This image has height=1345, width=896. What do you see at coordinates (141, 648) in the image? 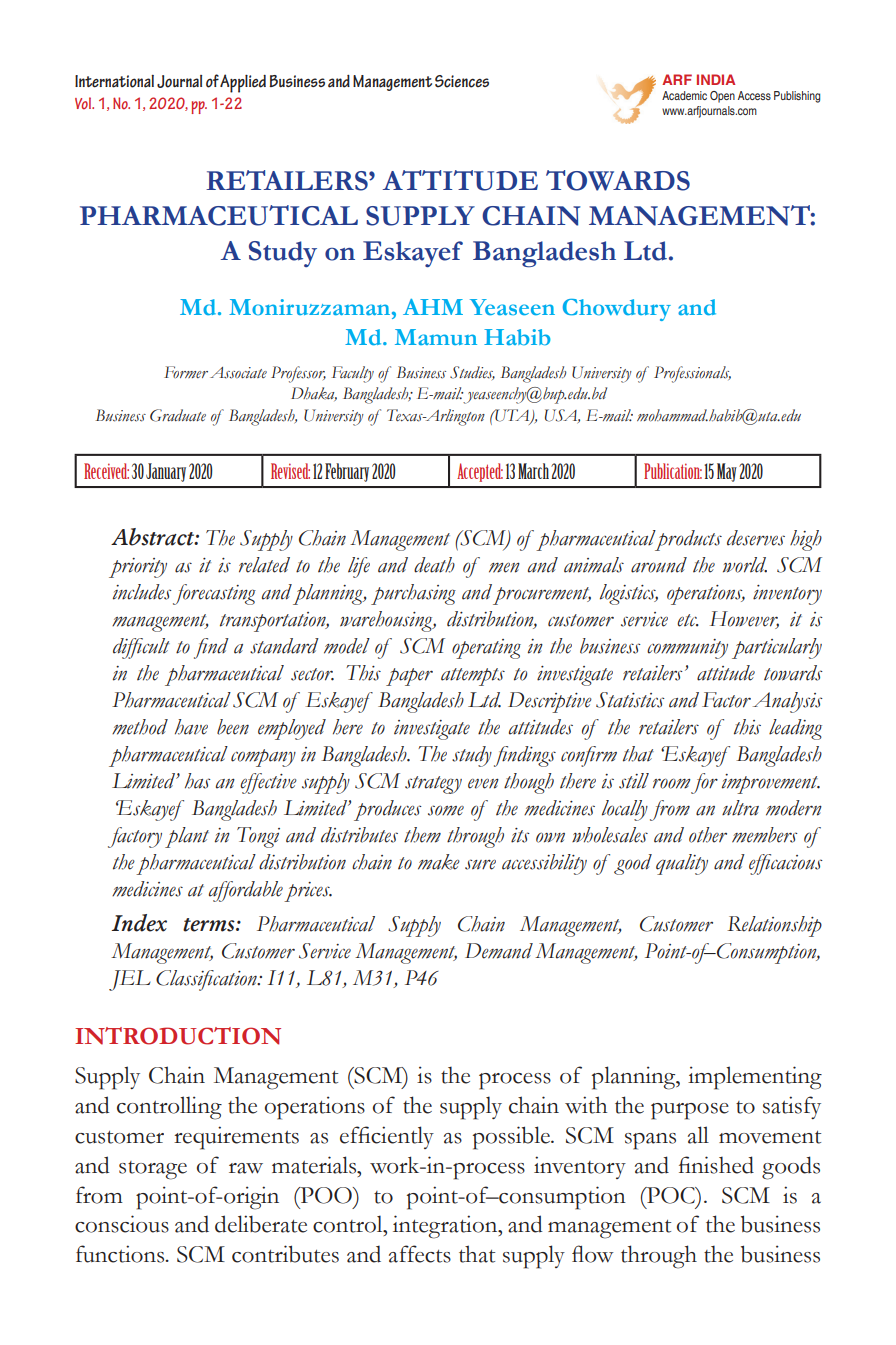
I see `difficult` at bounding box center [141, 648].
